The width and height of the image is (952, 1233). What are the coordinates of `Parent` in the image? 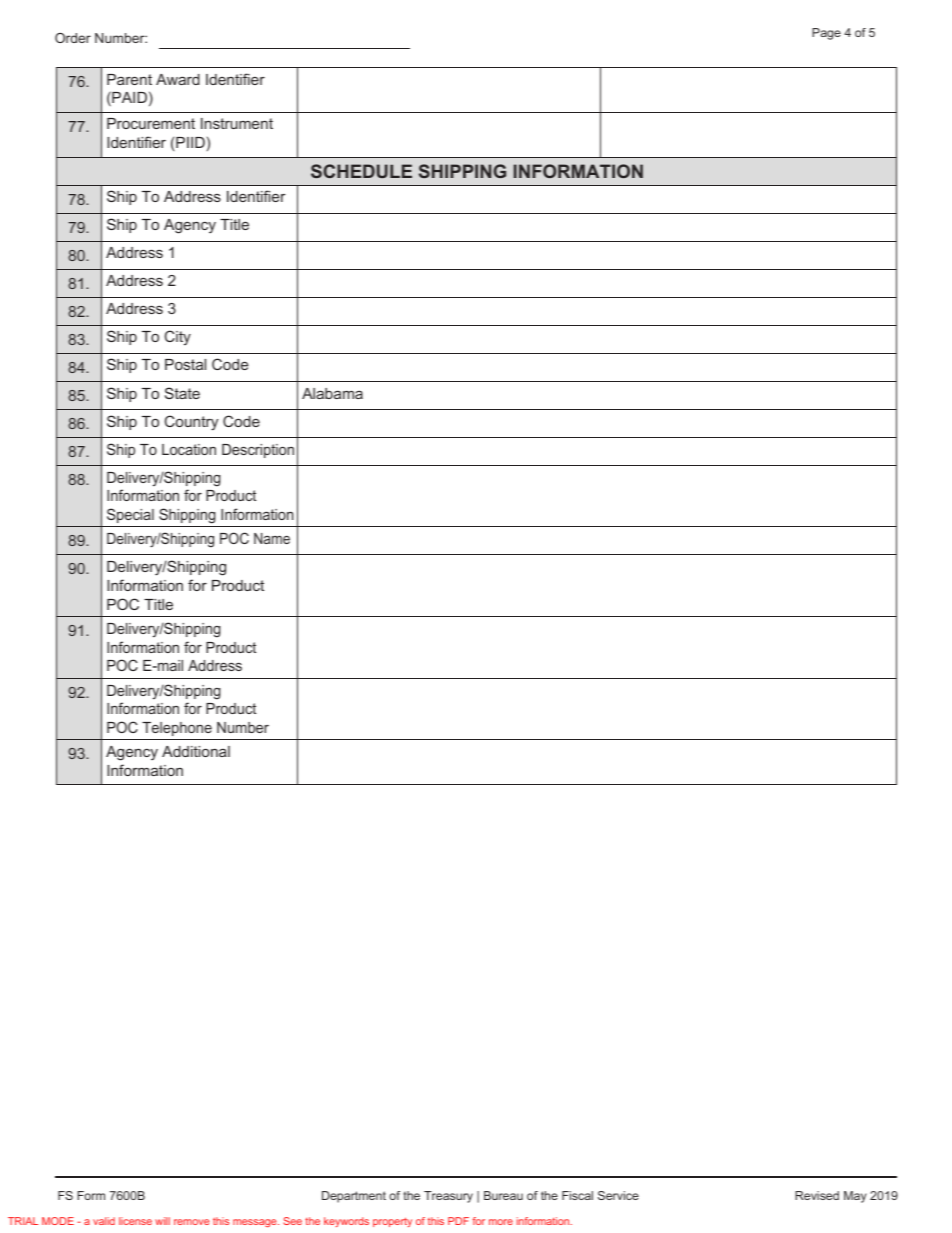 It's located at (129, 79).
